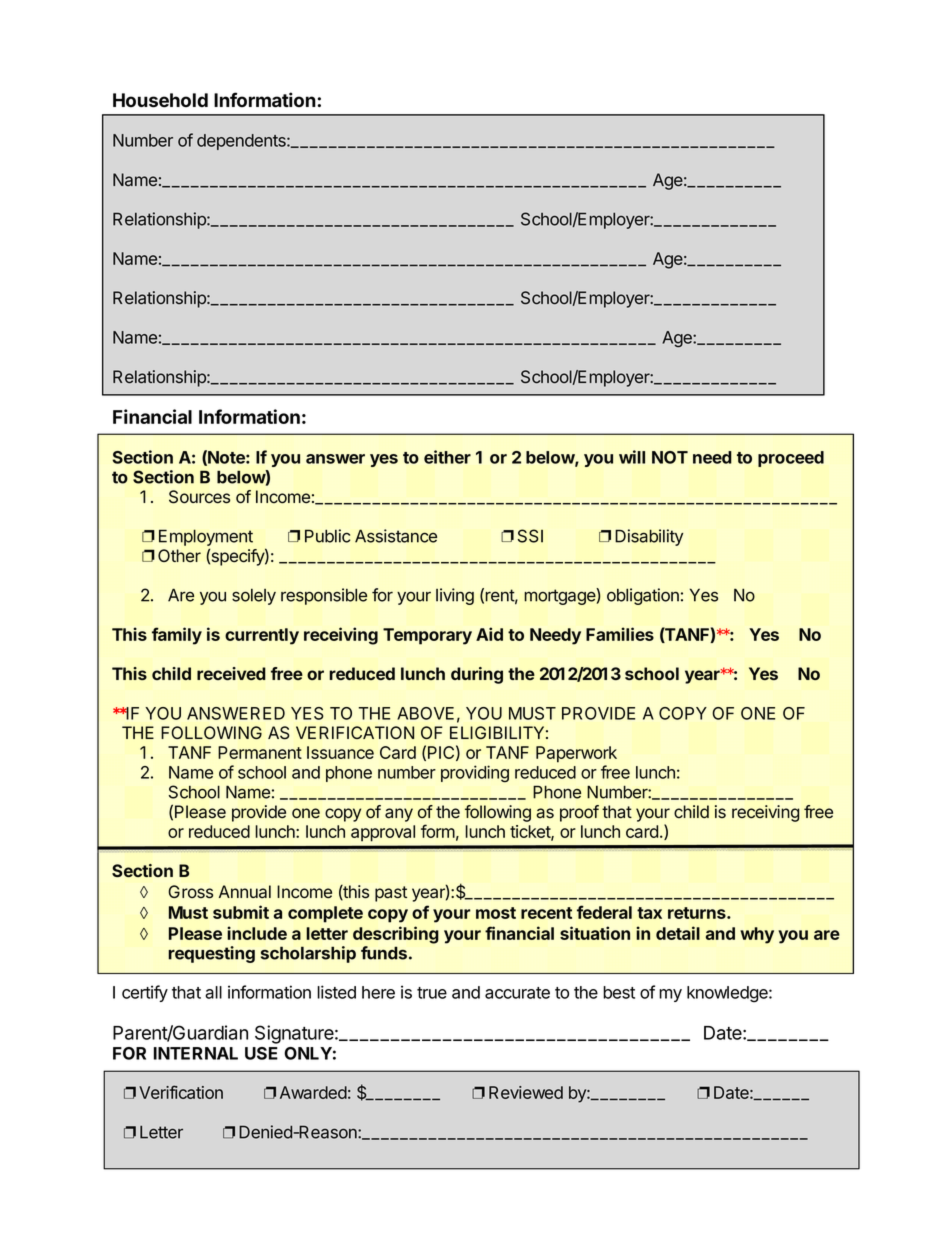  Describe the element at coordinates (632, 457) in the screenshot. I see `will` at that location.
